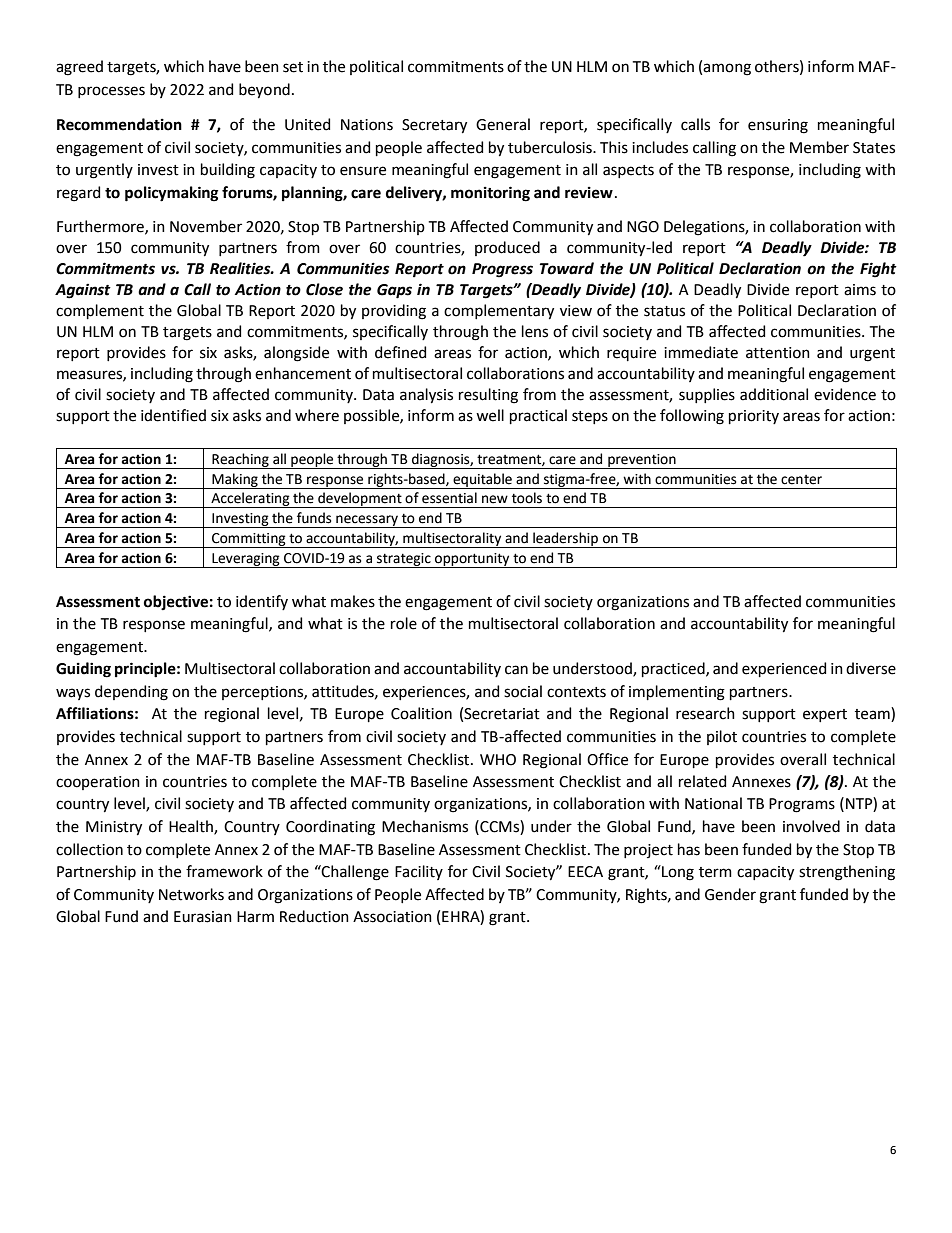 This document has width=952, height=1233. What do you see at coordinates (262, 602) in the document?
I see `identify` at bounding box center [262, 602].
